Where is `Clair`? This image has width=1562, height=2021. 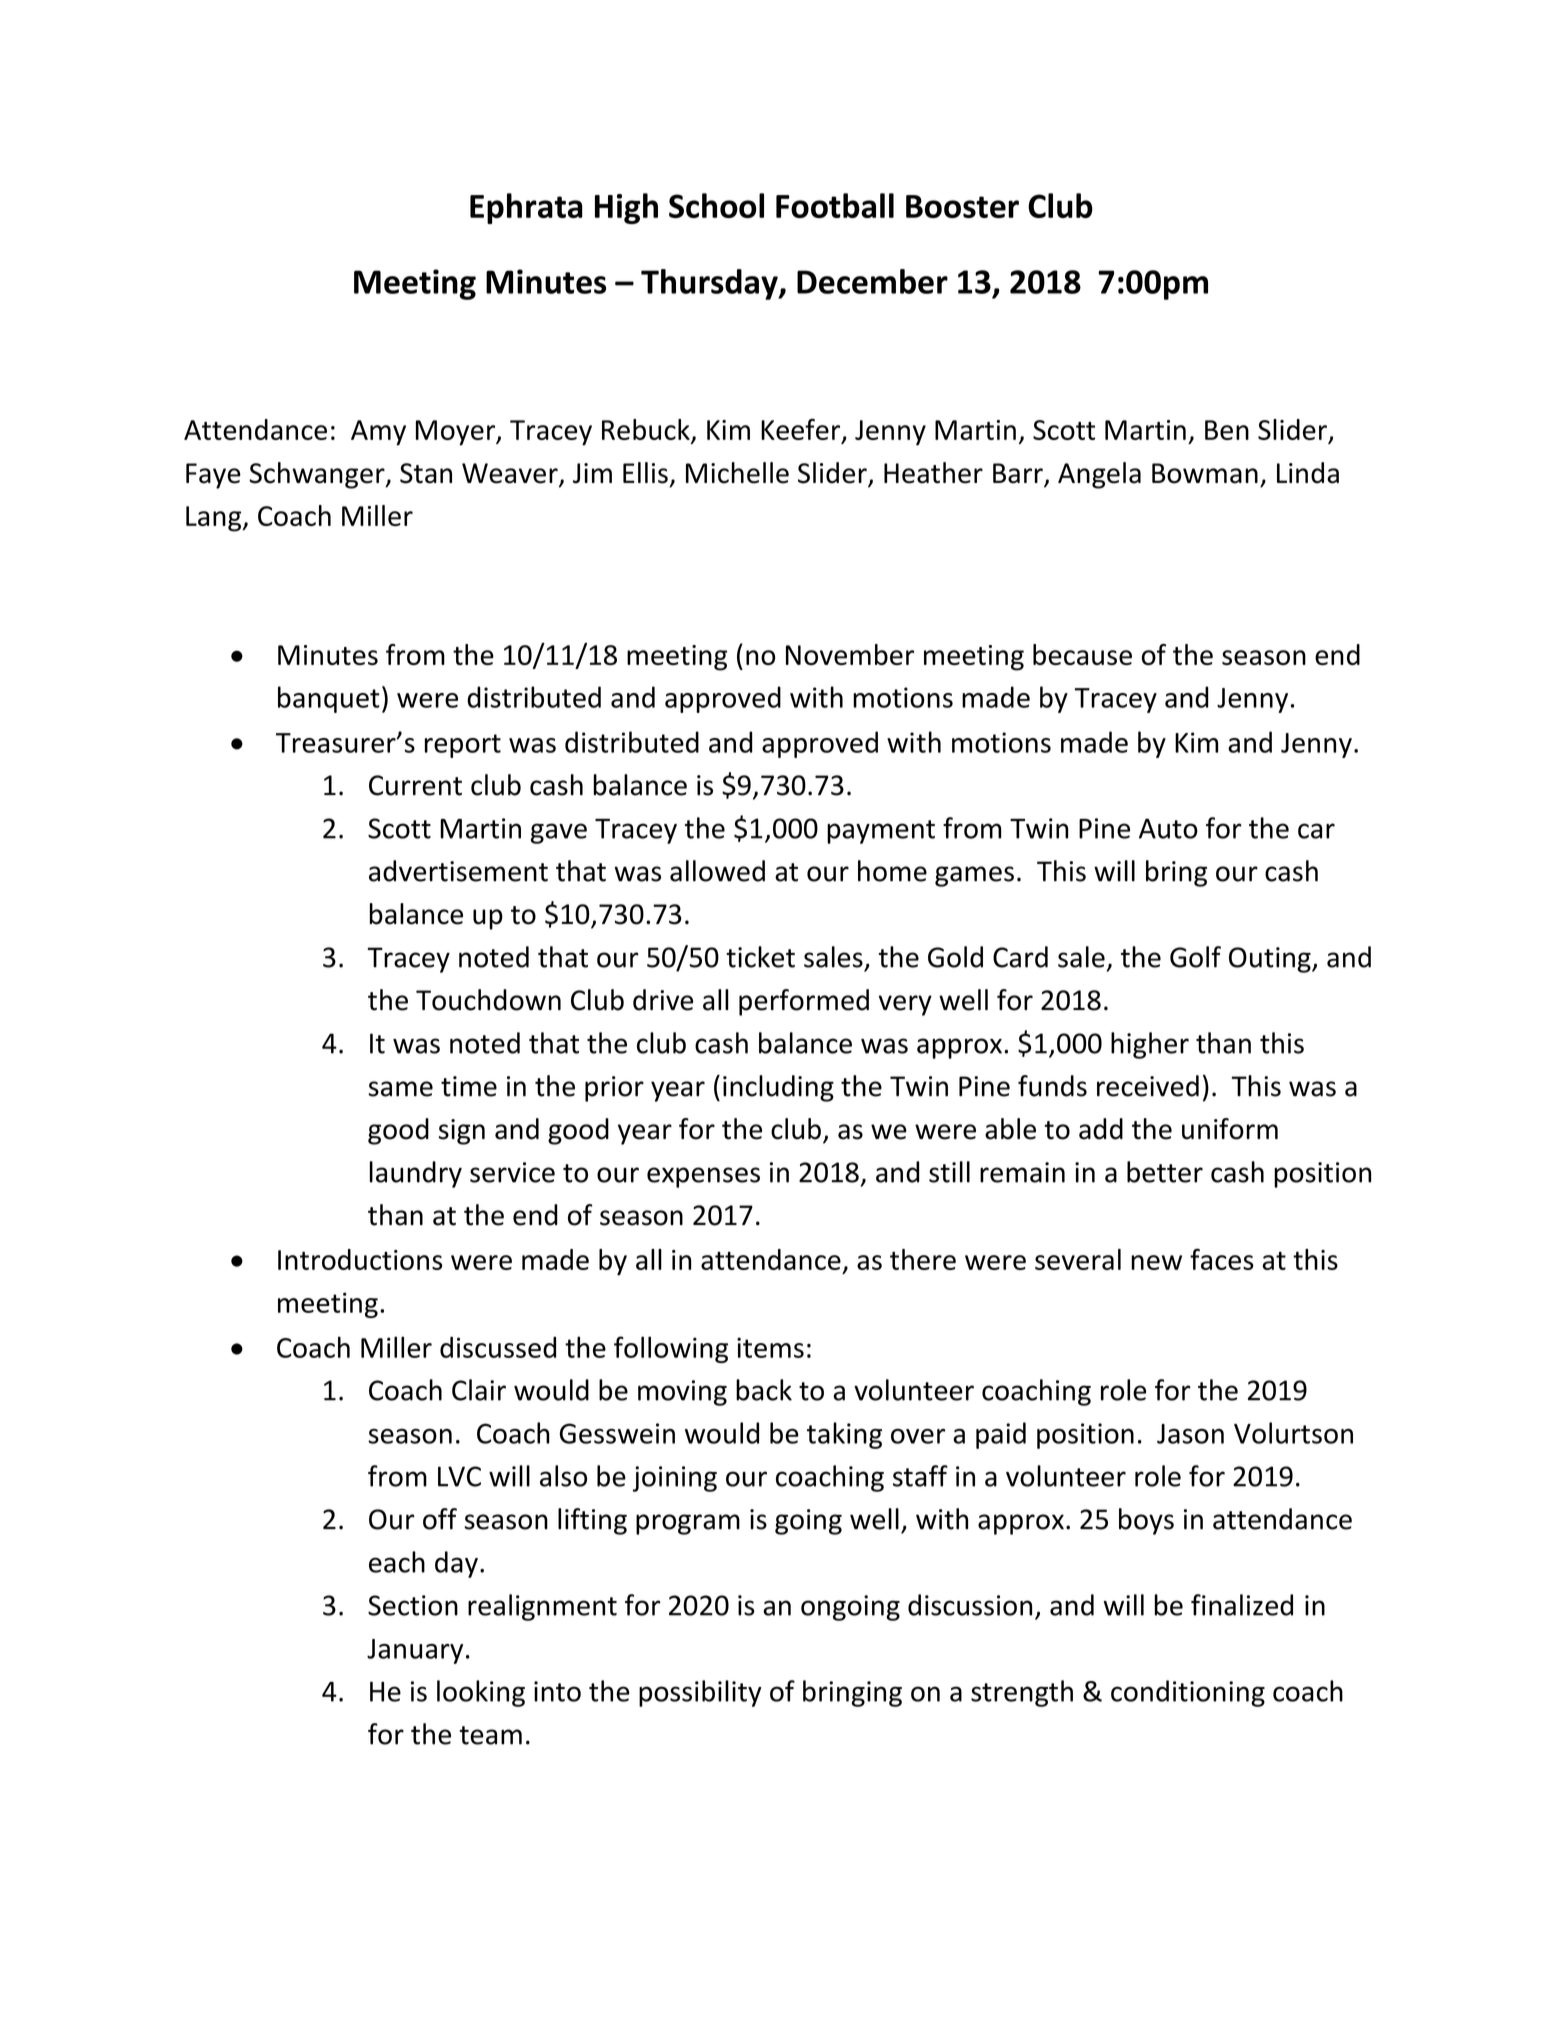 Clair is located at coordinates (479, 1390).
